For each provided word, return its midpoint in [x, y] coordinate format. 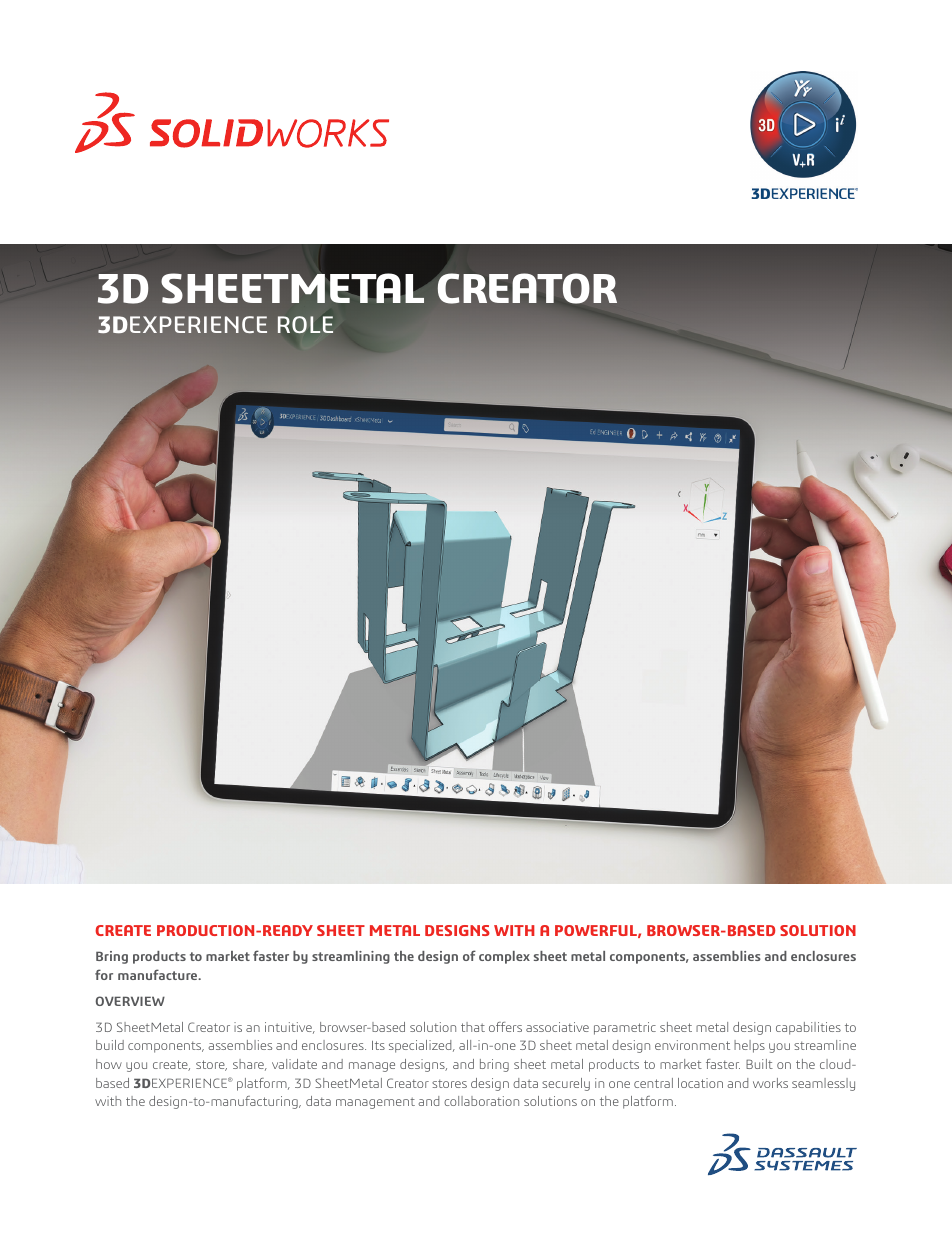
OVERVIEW [130, 1001]
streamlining [351, 957]
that [473, 1027]
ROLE [305, 324]
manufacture [159, 974]
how [109, 1064]
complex [504, 957]
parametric [625, 1028]
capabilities [808, 1028]
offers [505, 1027]
